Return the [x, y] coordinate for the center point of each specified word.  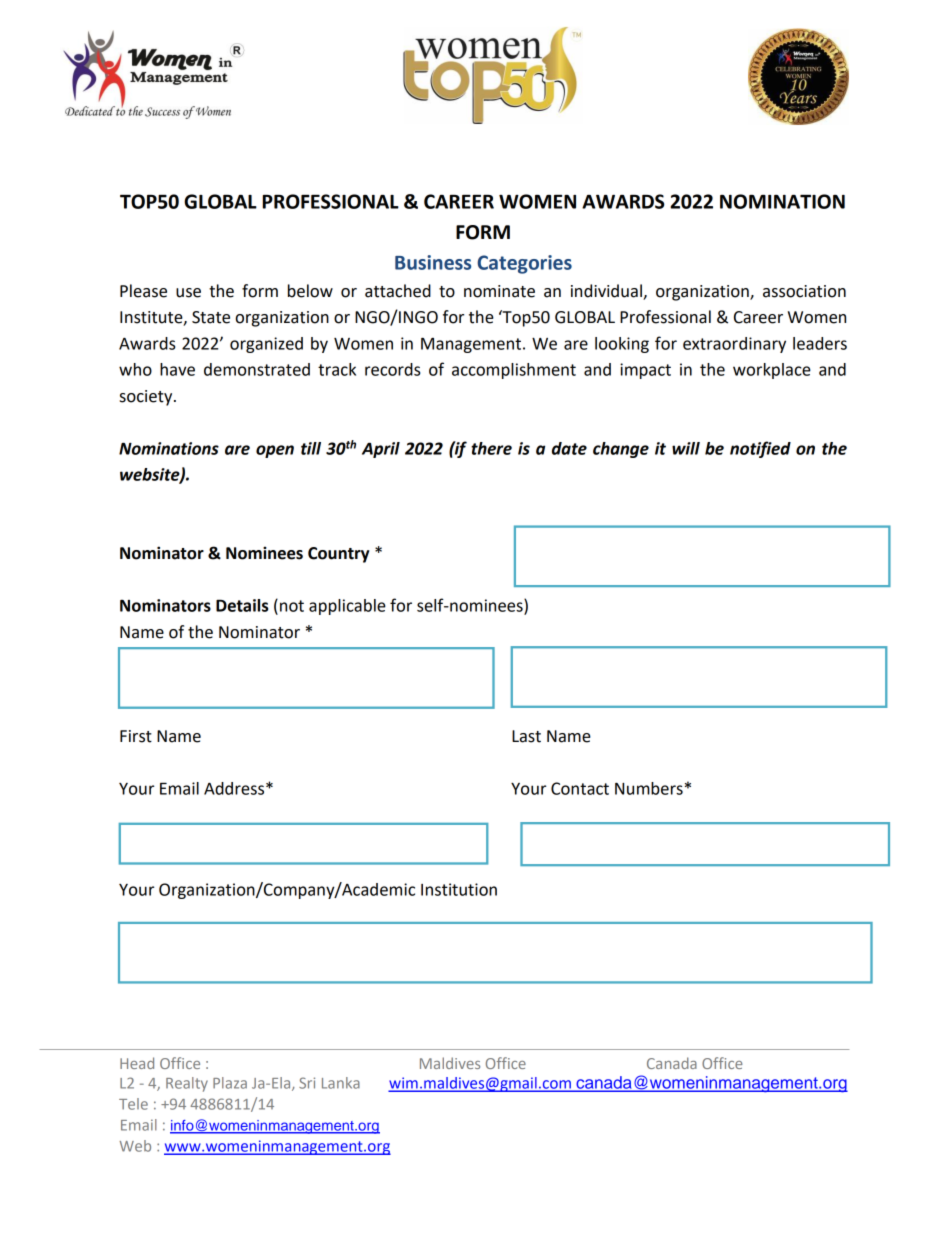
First [136, 736]
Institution [459, 889]
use [188, 293]
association [804, 291]
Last [526, 736]
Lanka [341, 1083]
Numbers [649, 788]
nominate [499, 291]
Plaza [230, 1083]
